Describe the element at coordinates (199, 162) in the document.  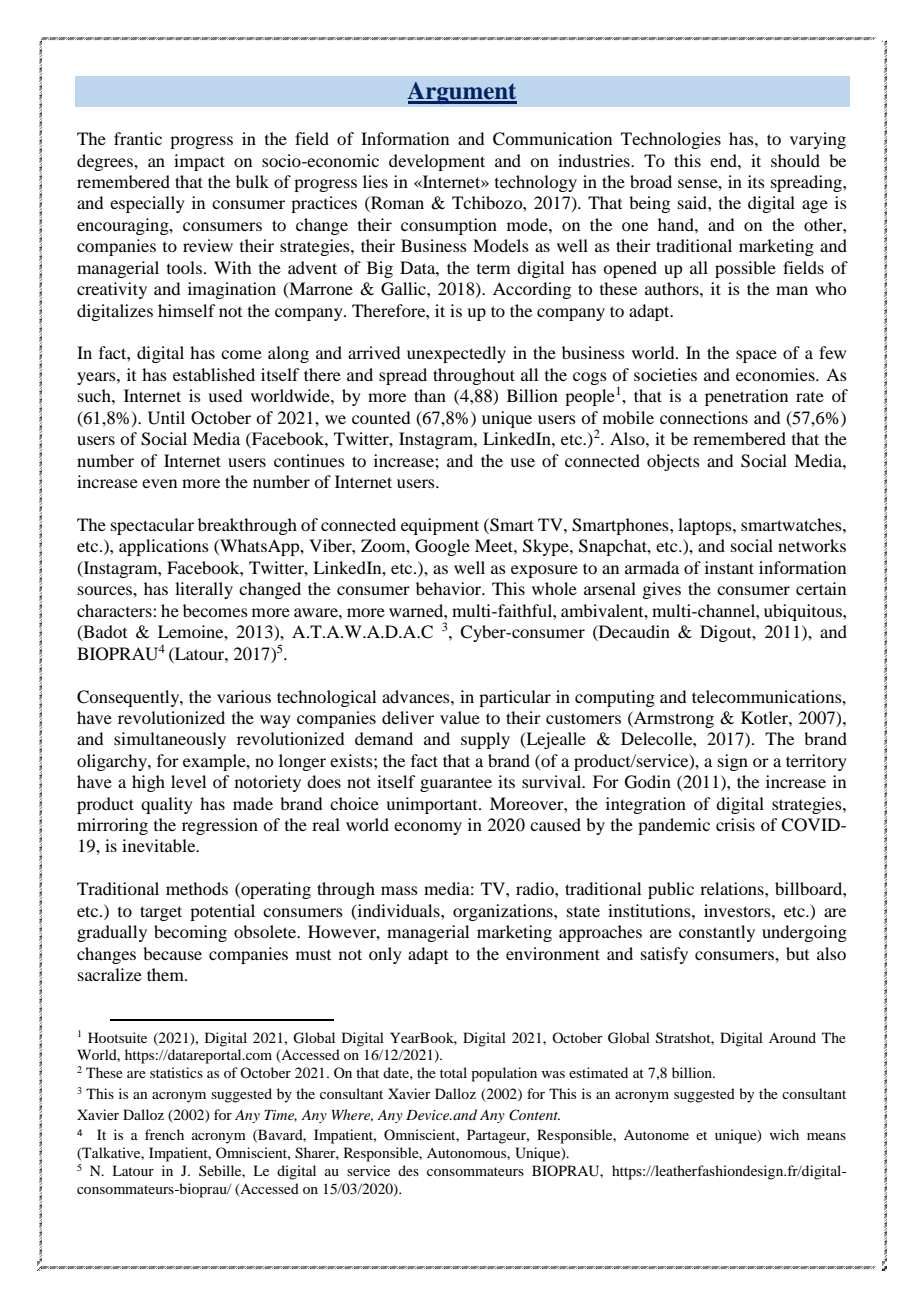
I see `impact` at that location.
